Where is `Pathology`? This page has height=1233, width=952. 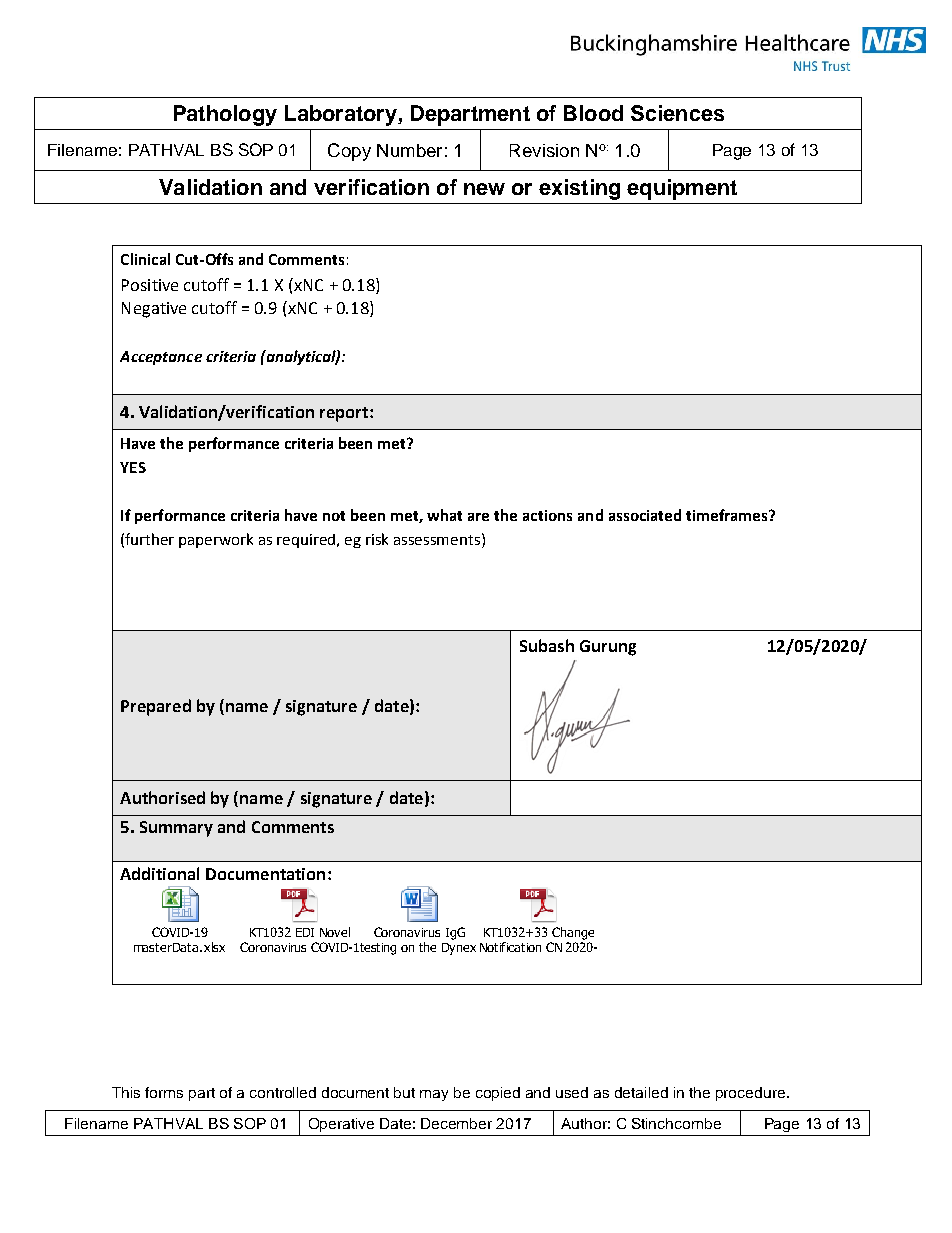
Pathology is located at coordinates (225, 115).
